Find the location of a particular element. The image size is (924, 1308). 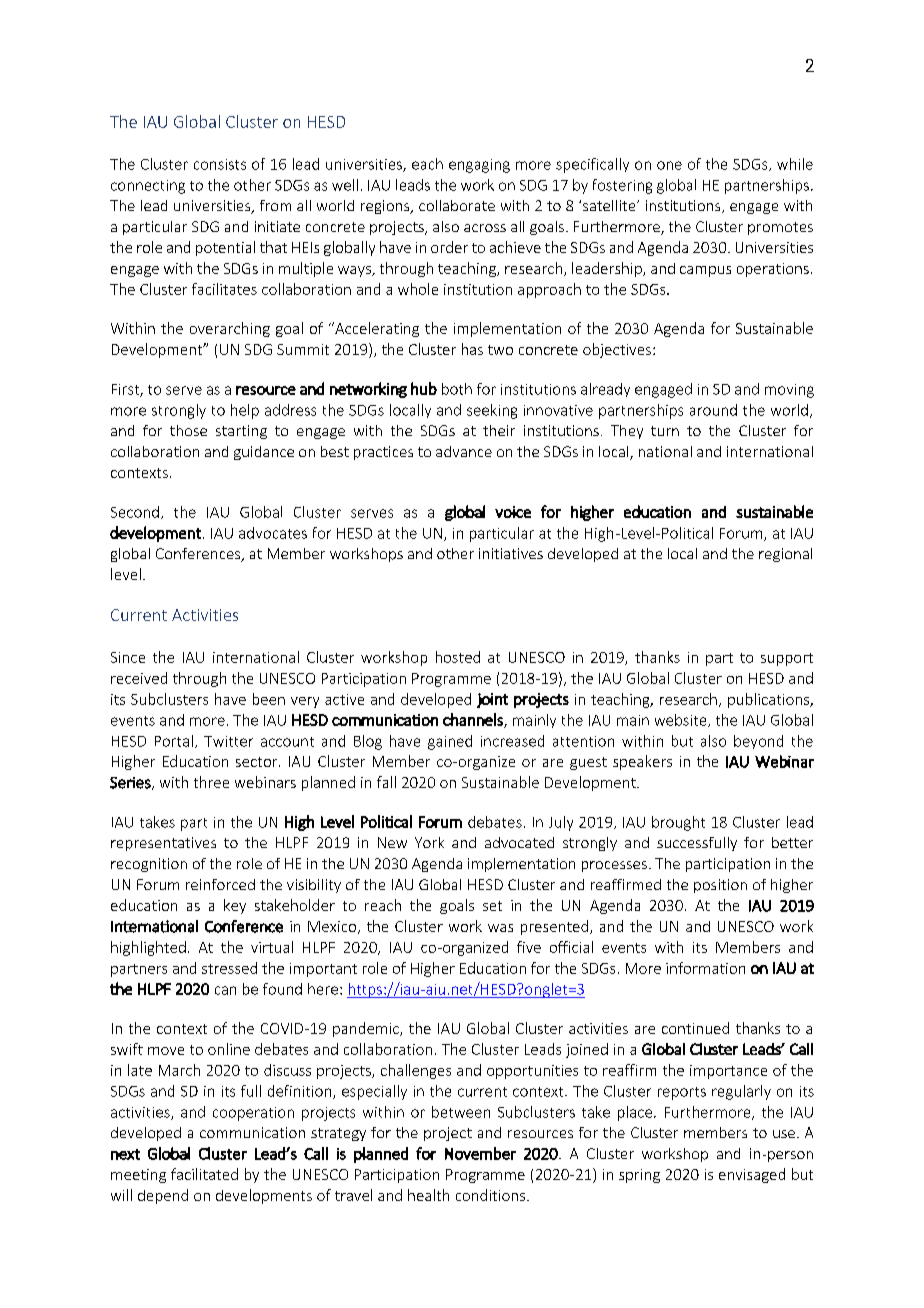

Second is located at coordinates (135, 512).
